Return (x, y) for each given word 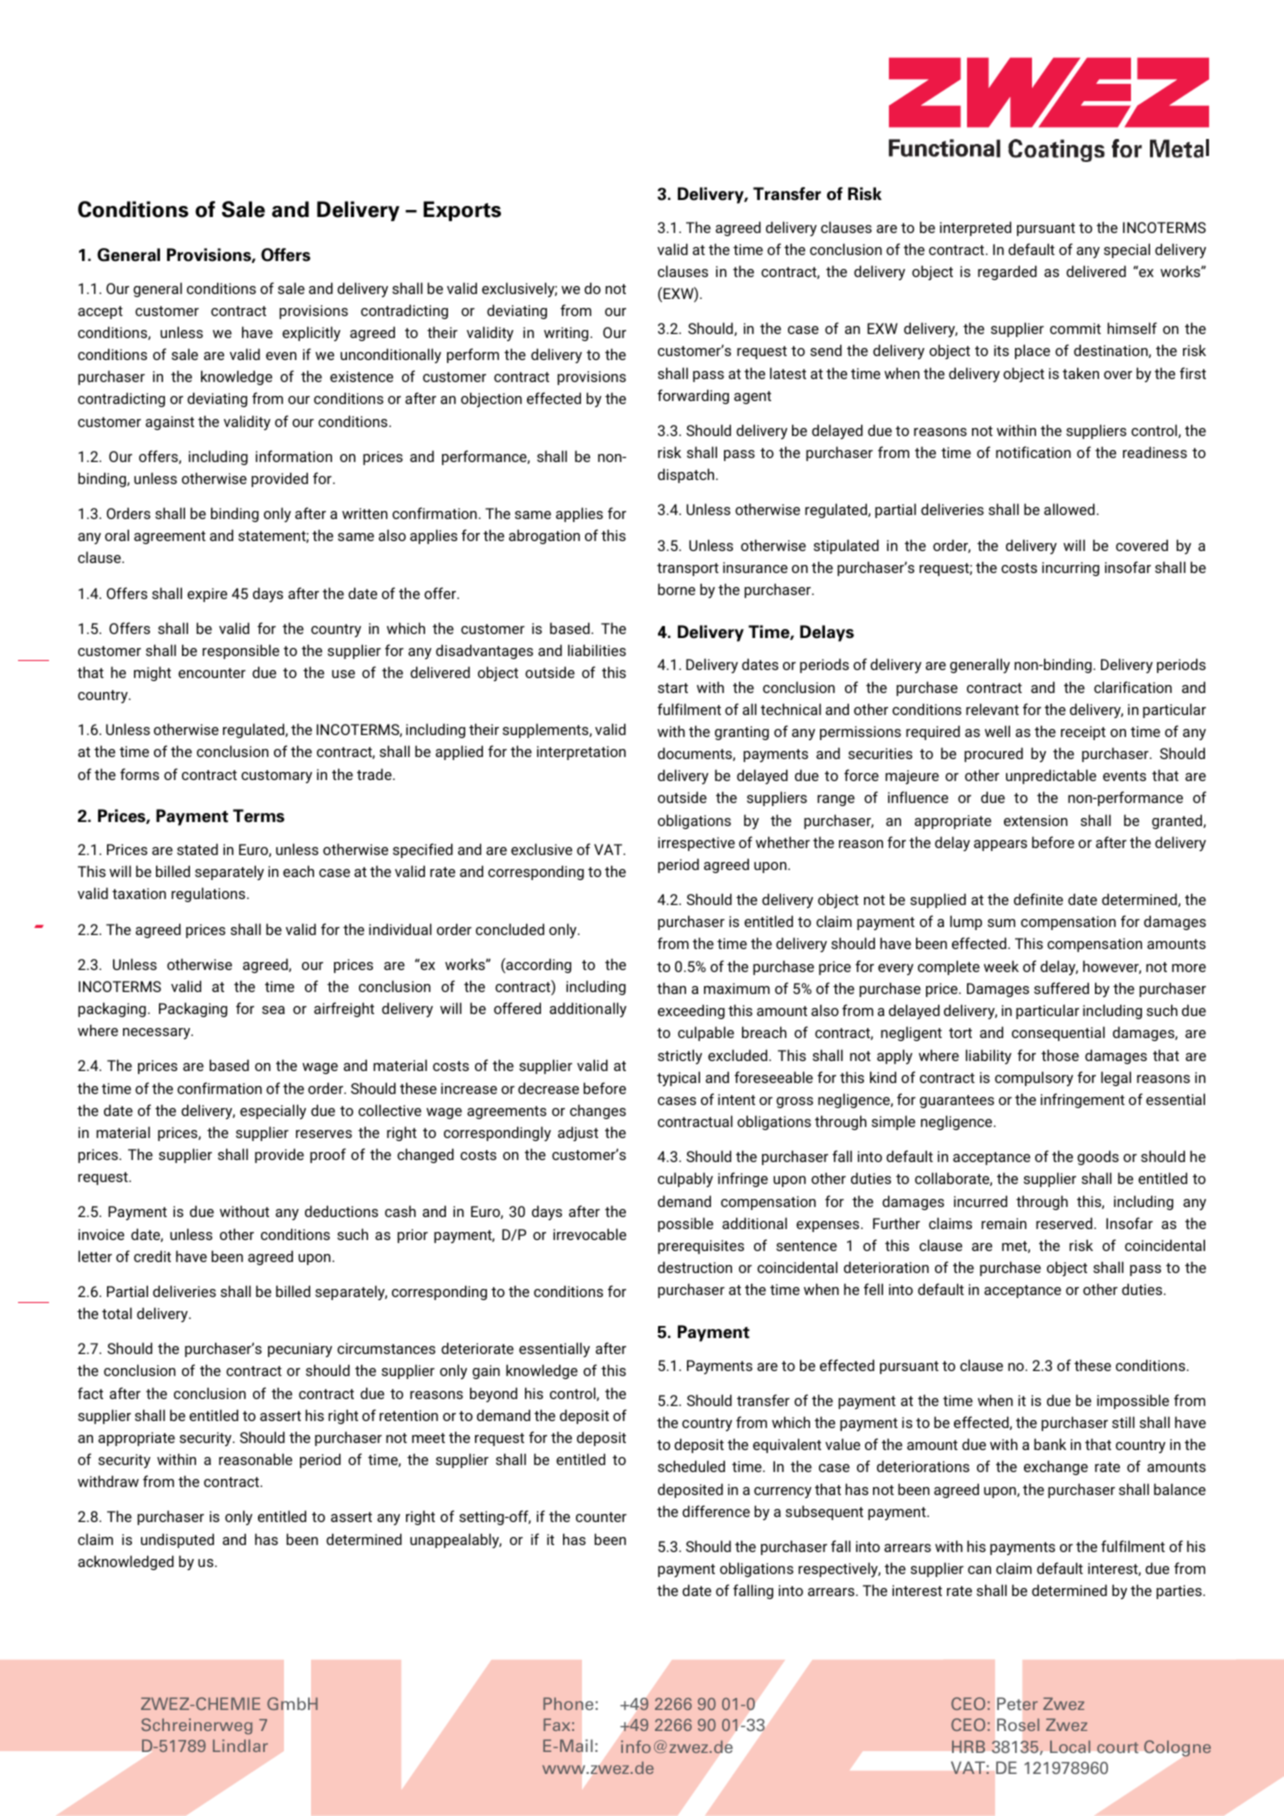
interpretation (581, 753)
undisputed (177, 1540)
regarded (1007, 272)
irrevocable (589, 1234)
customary (276, 776)
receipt (1083, 733)
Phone (568, 1703)
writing (567, 334)
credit (152, 1256)
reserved (1065, 1223)
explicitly (311, 333)
